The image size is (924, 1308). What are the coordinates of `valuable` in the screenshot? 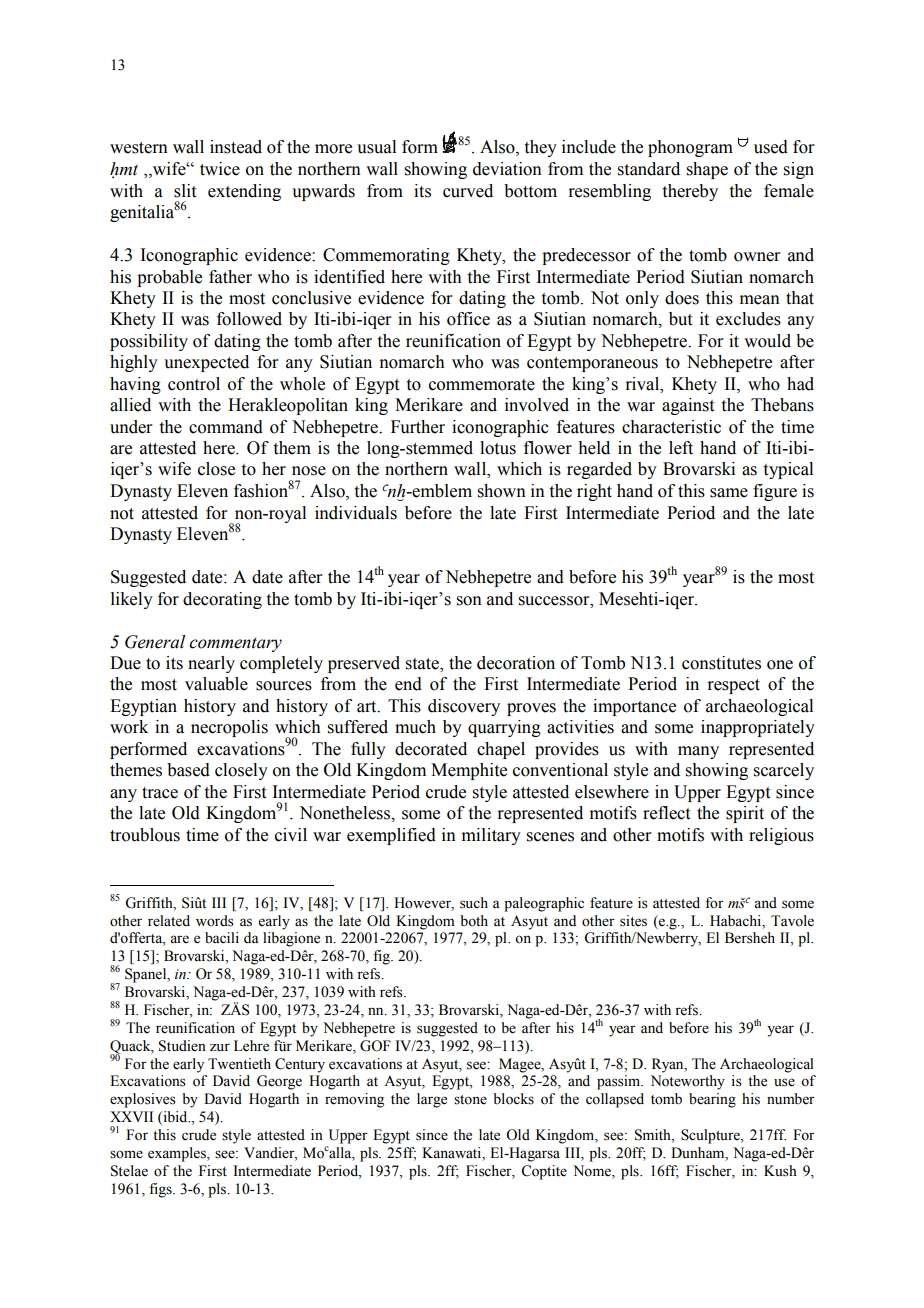 It's located at (216, 684).
